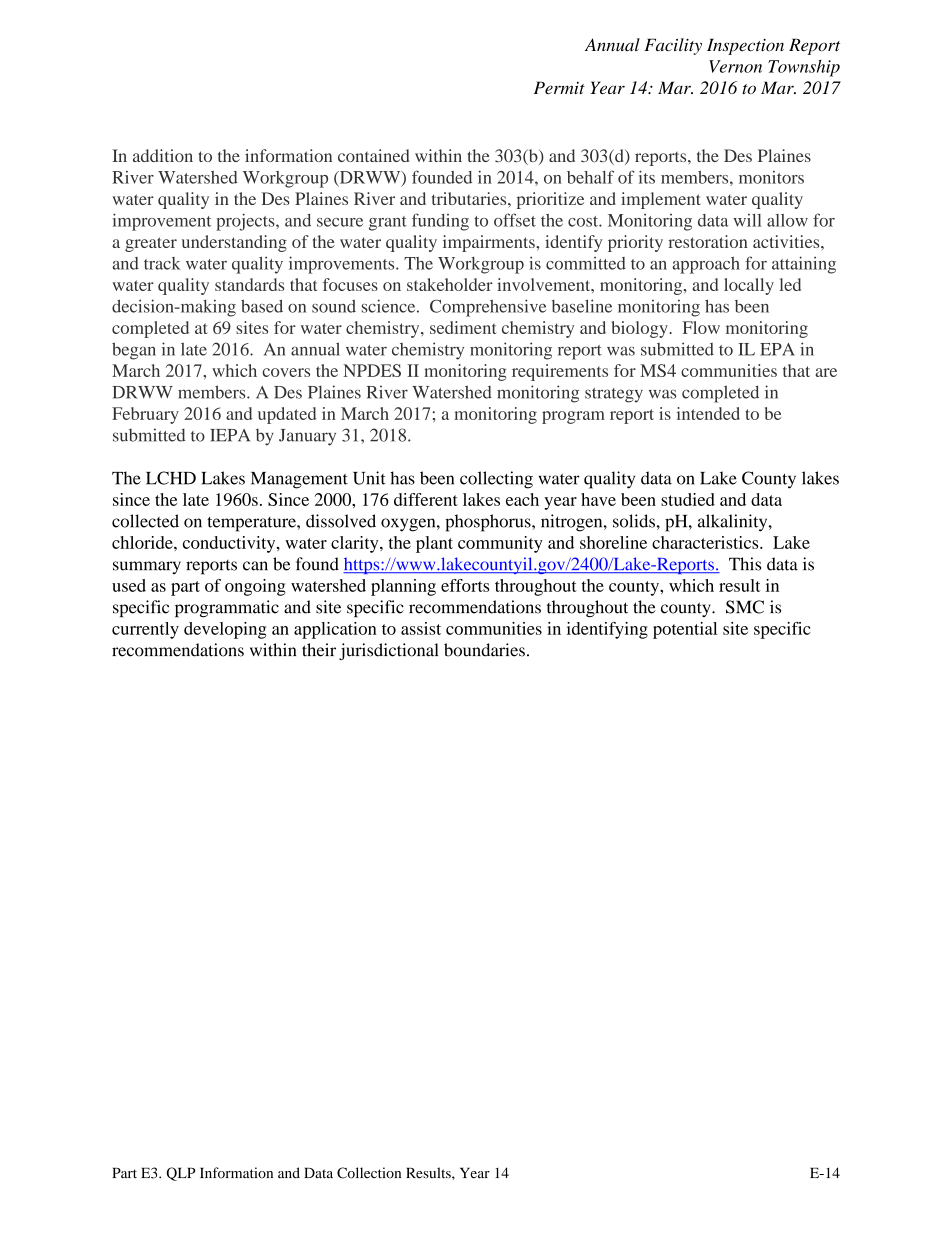 The width and height of the screenshot is (952, 1233). What do you see at coordinates (225, 630) in the screenshot?
I see `developing` at bounding box center [225, 630].
